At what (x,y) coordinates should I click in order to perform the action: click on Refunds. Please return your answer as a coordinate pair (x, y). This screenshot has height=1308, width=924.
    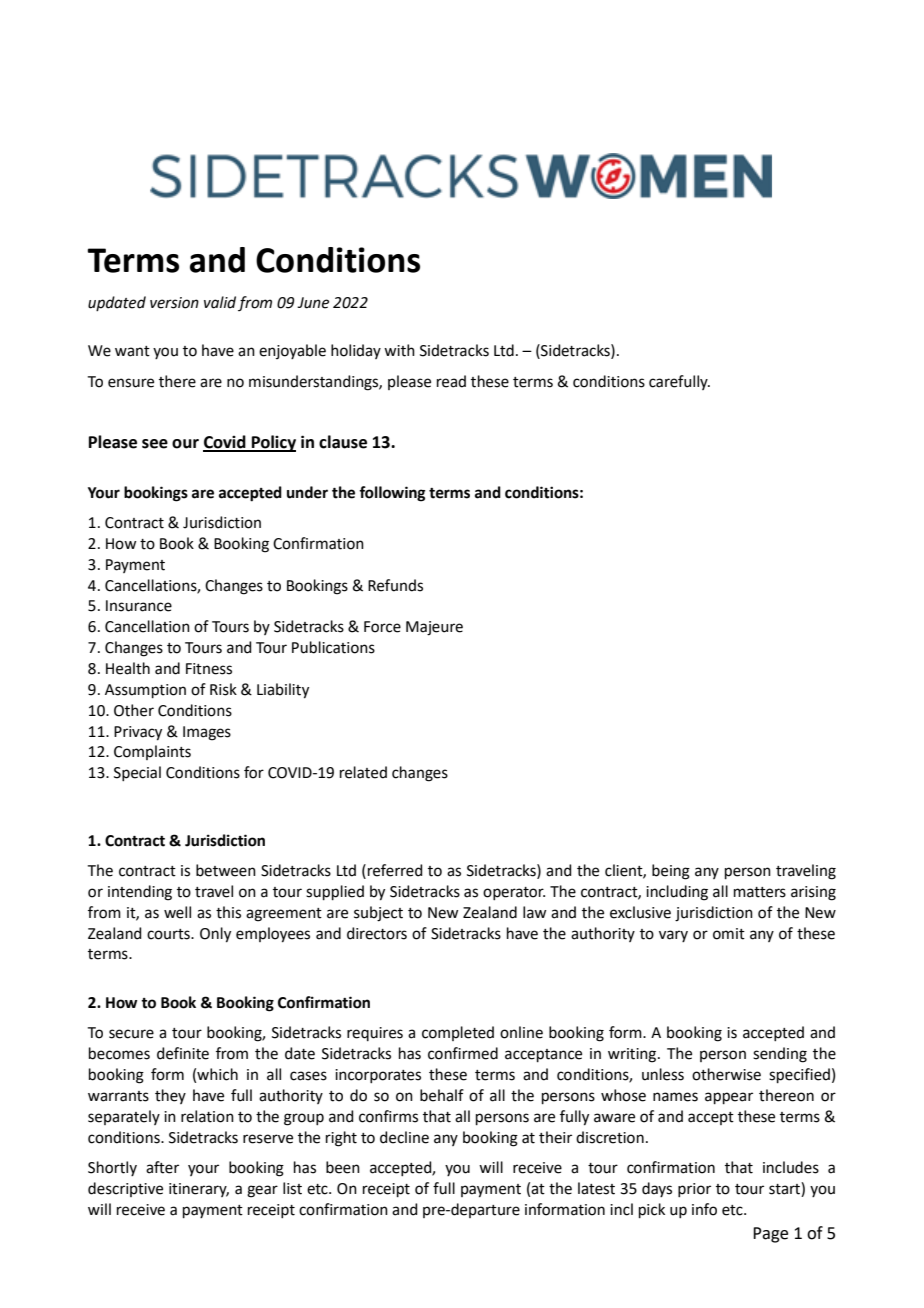
    Looking at the image, I should click on (395, 585).
